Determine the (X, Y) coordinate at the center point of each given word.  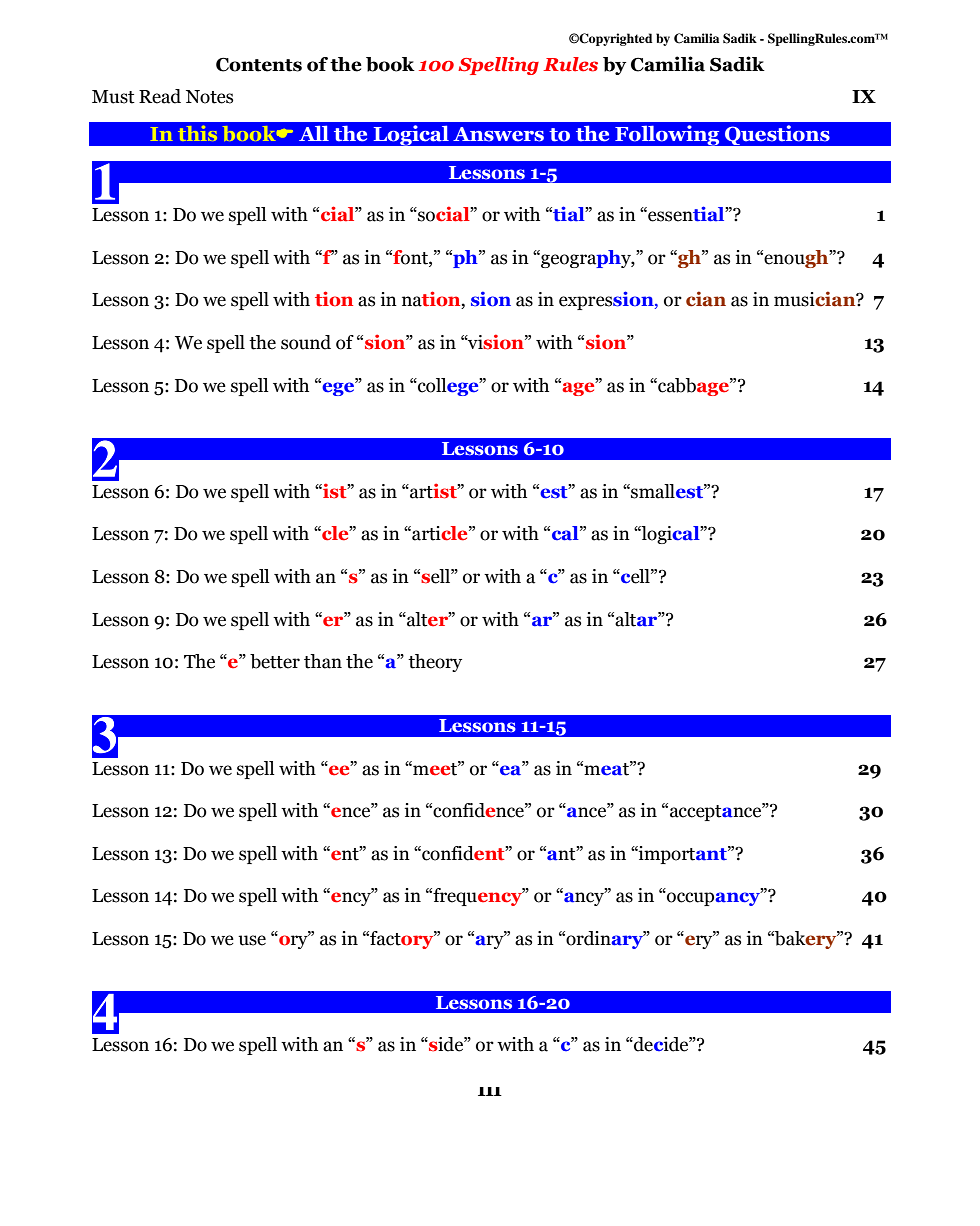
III (490, 1091)
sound (306, 342)
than (323, 661)
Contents (259, 64)
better (275, 661)
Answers (498, 134)
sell (435, 576)
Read (160, 96)
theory (435, 663)
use (252, 940)
